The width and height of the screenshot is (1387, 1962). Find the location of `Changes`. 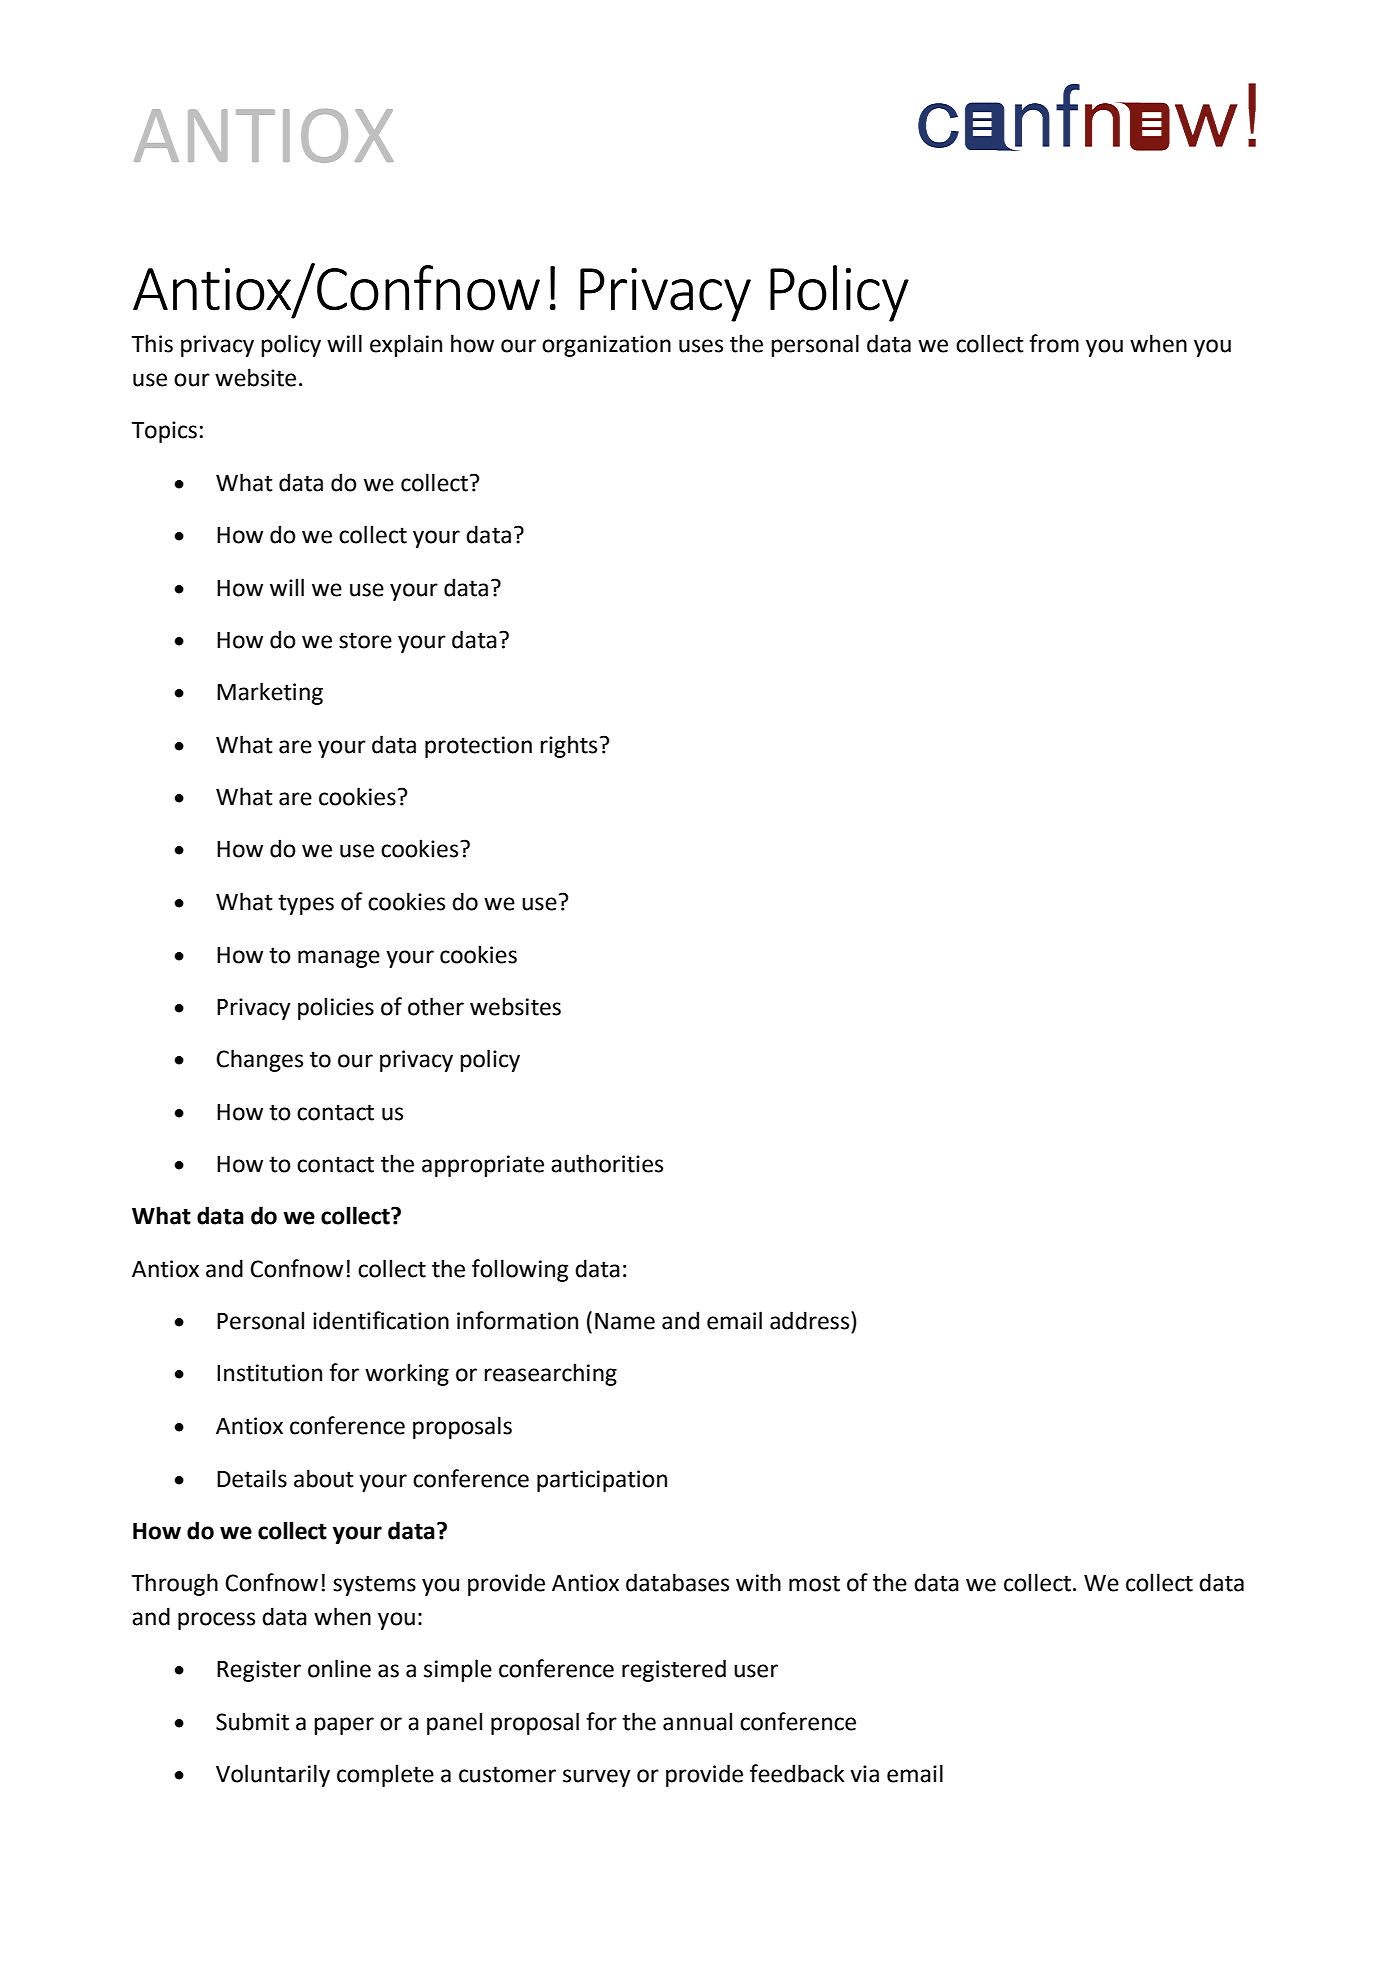

Changes is located at coordinates (259, 1060).
